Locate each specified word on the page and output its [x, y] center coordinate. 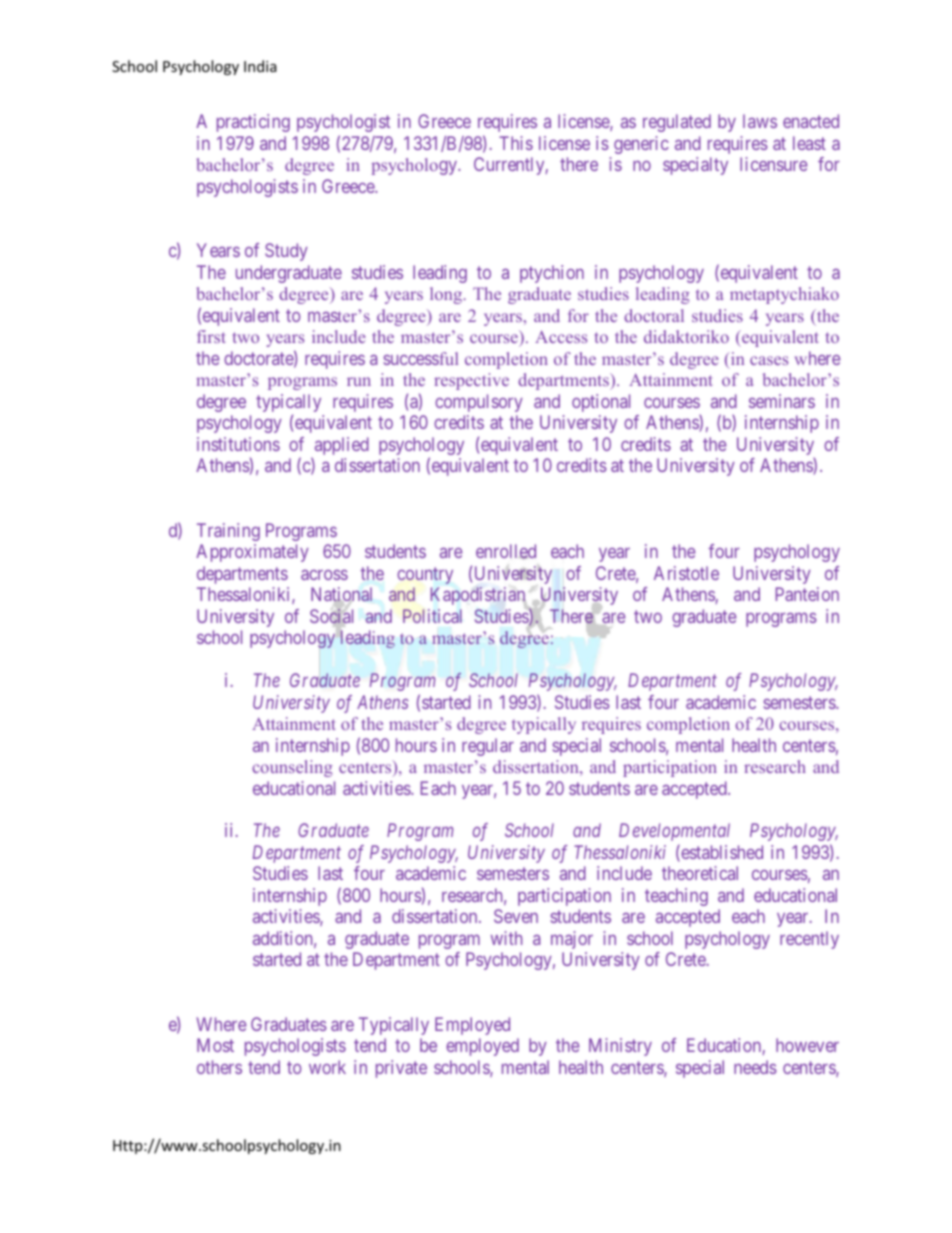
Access [561, 336]
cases [769, 360]
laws [760, 121]
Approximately [252, 553]
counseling [292, 768]
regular [488, 747]
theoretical [700, 873]
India [260, 66]
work [327, 1067]
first [211, 336]
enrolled [506, 551]
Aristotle [686, 573]
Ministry [620, 1047]
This [516, 143]
